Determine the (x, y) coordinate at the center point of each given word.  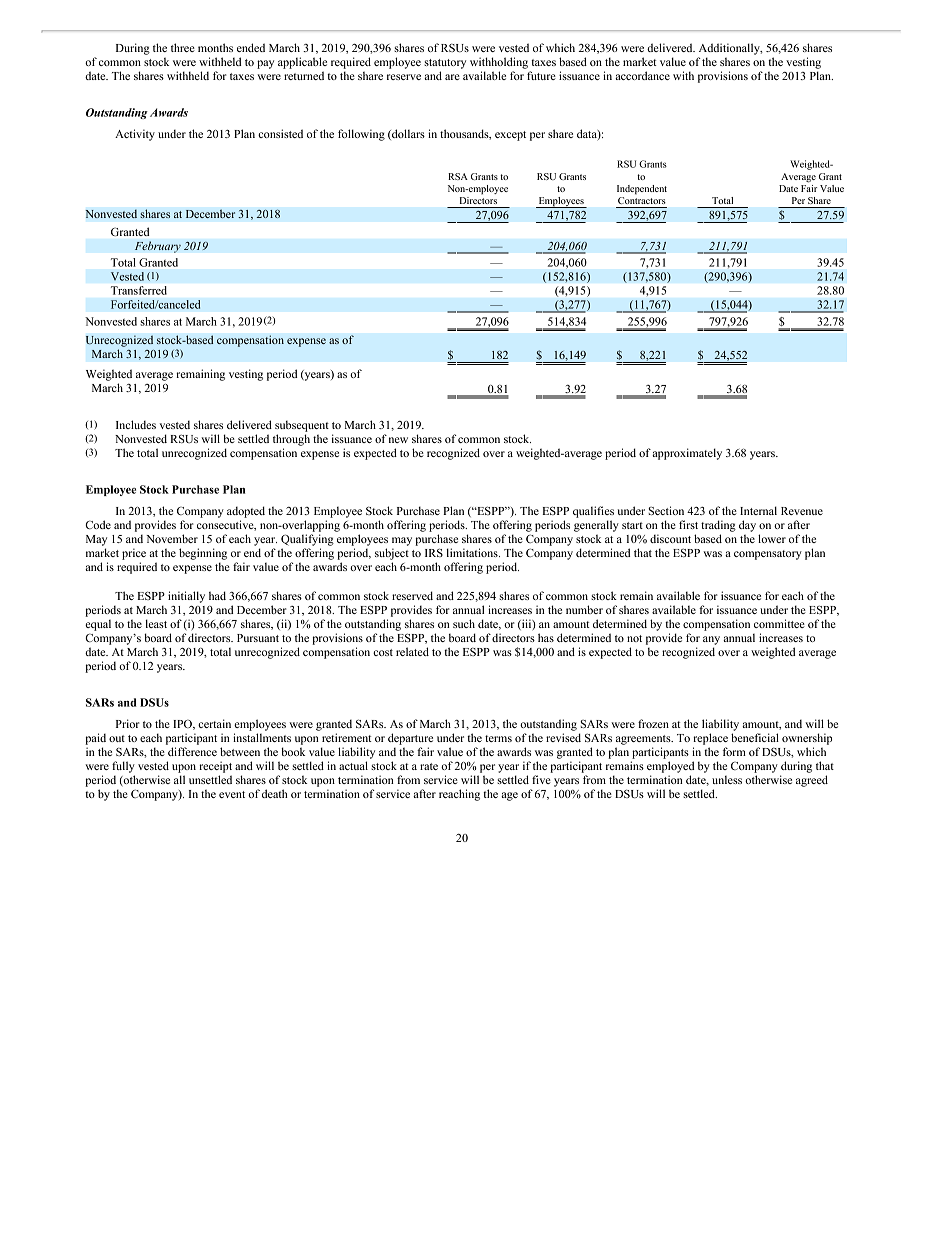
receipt (215, 767)
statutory (445, 64)
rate (429, 766)
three (183, 47)
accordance (642, 75)
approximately (687, 454)
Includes (136, 424)
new (398, 440)
